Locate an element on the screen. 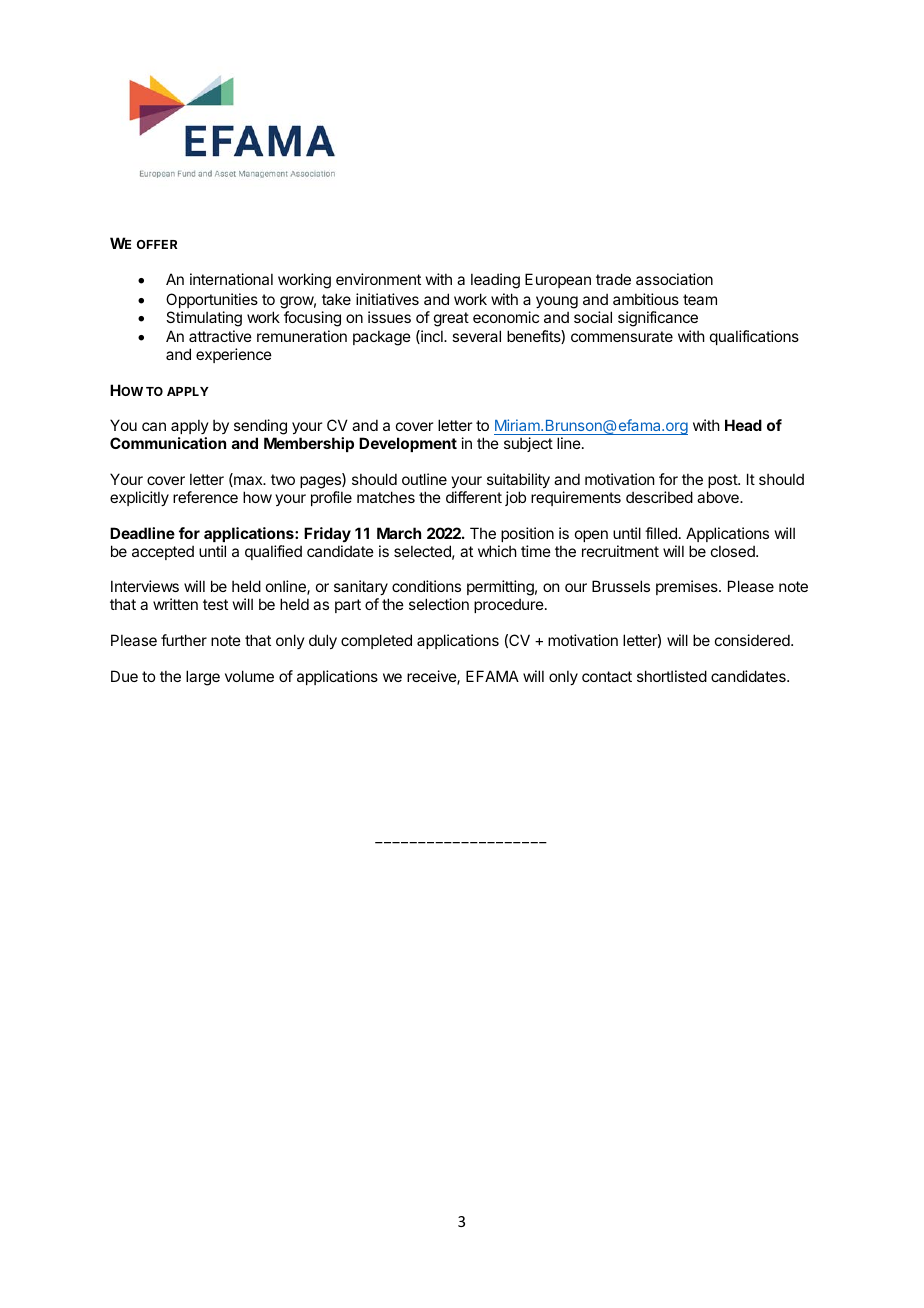  filled is located at coordinates (661, 533).
